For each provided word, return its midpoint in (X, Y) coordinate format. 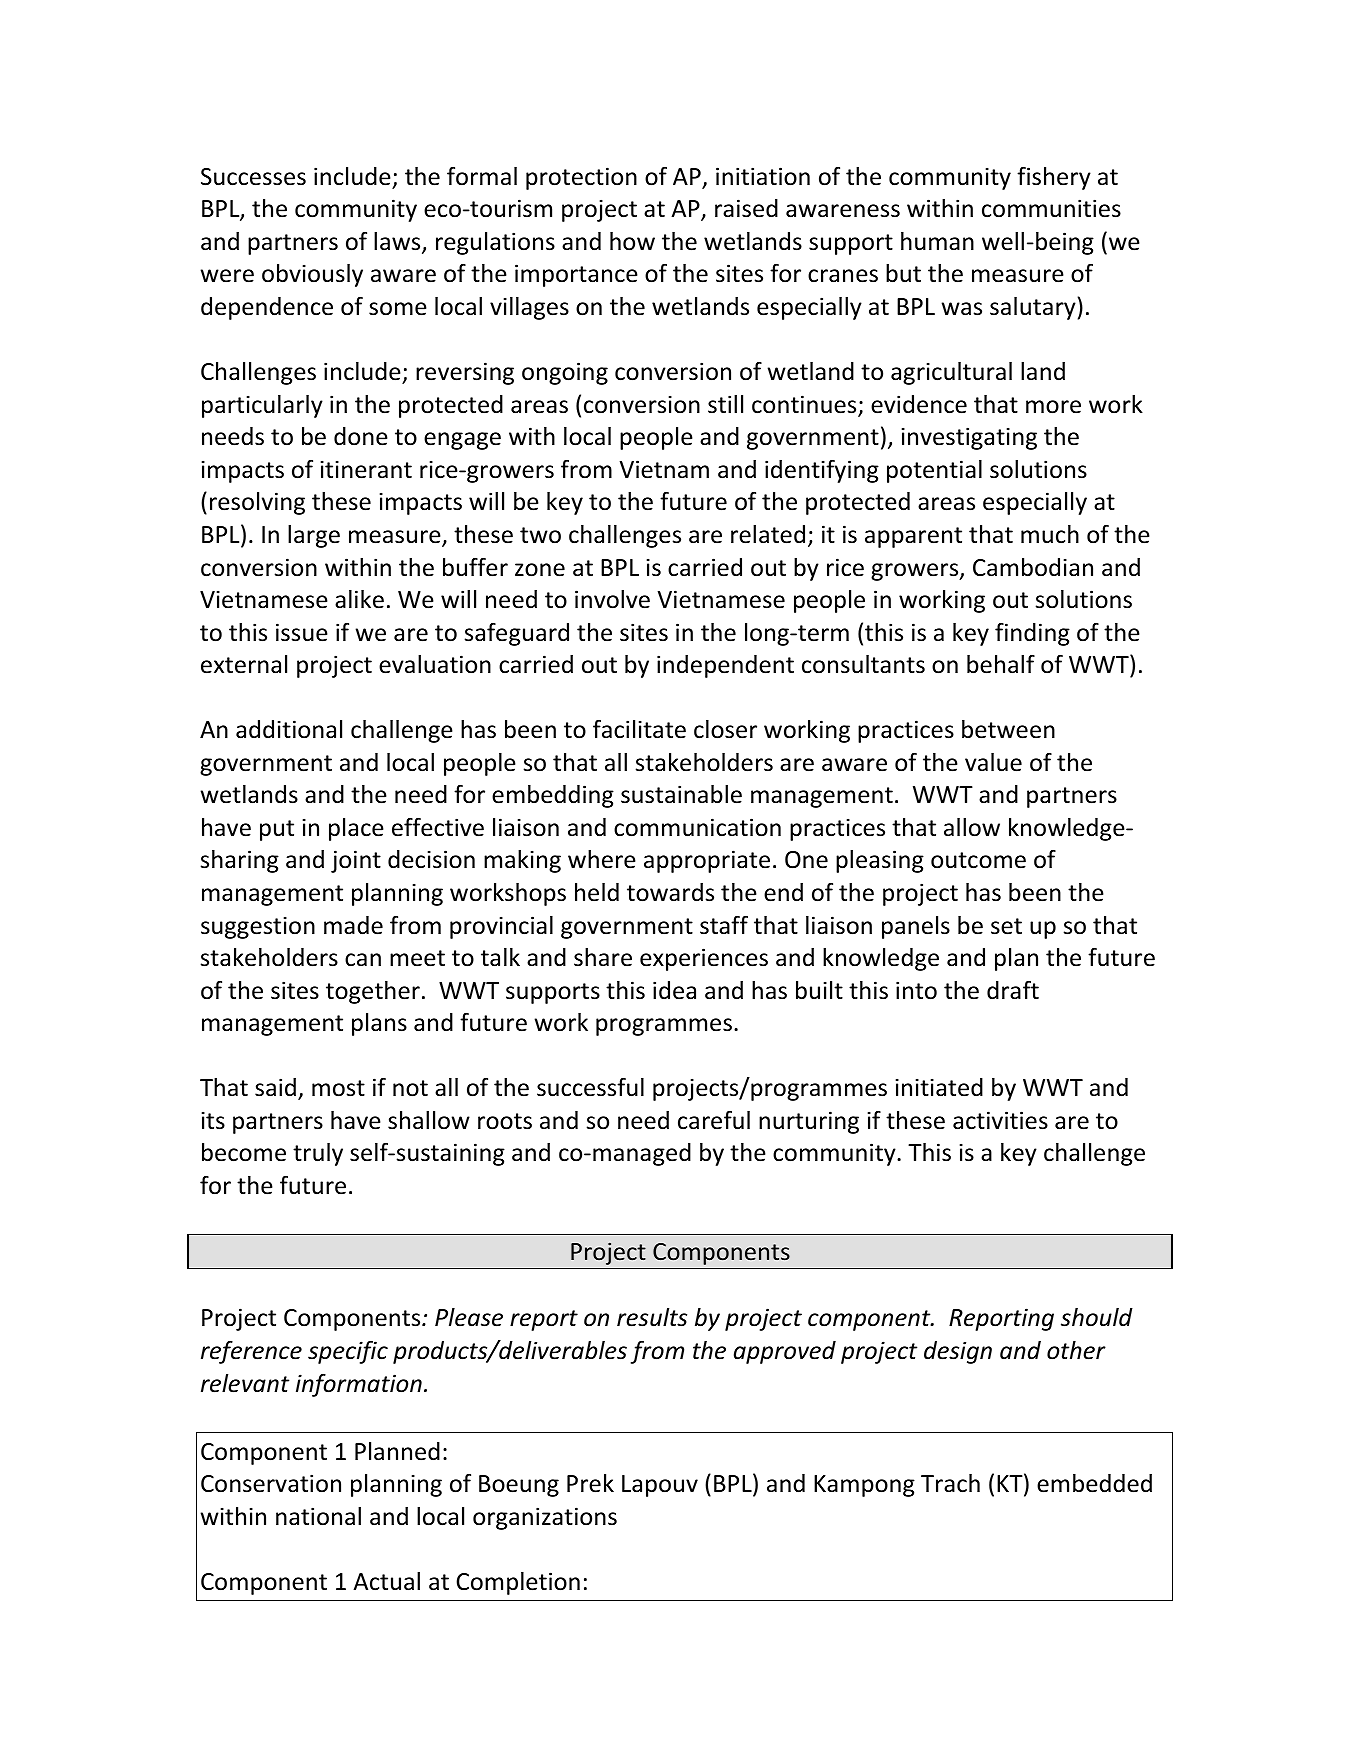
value (993, 762)
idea (674, 990)
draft (1013, 990)
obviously (312, 275)
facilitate (639, 729)
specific (348, 1352)
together (373, 992)
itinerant (366, 469)
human (937, 241)
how (632, 241)
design (958, 1352)
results (652, 1317)
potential (934, 471)
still (725, 404)
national (318, 1516)
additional (289, 729)
